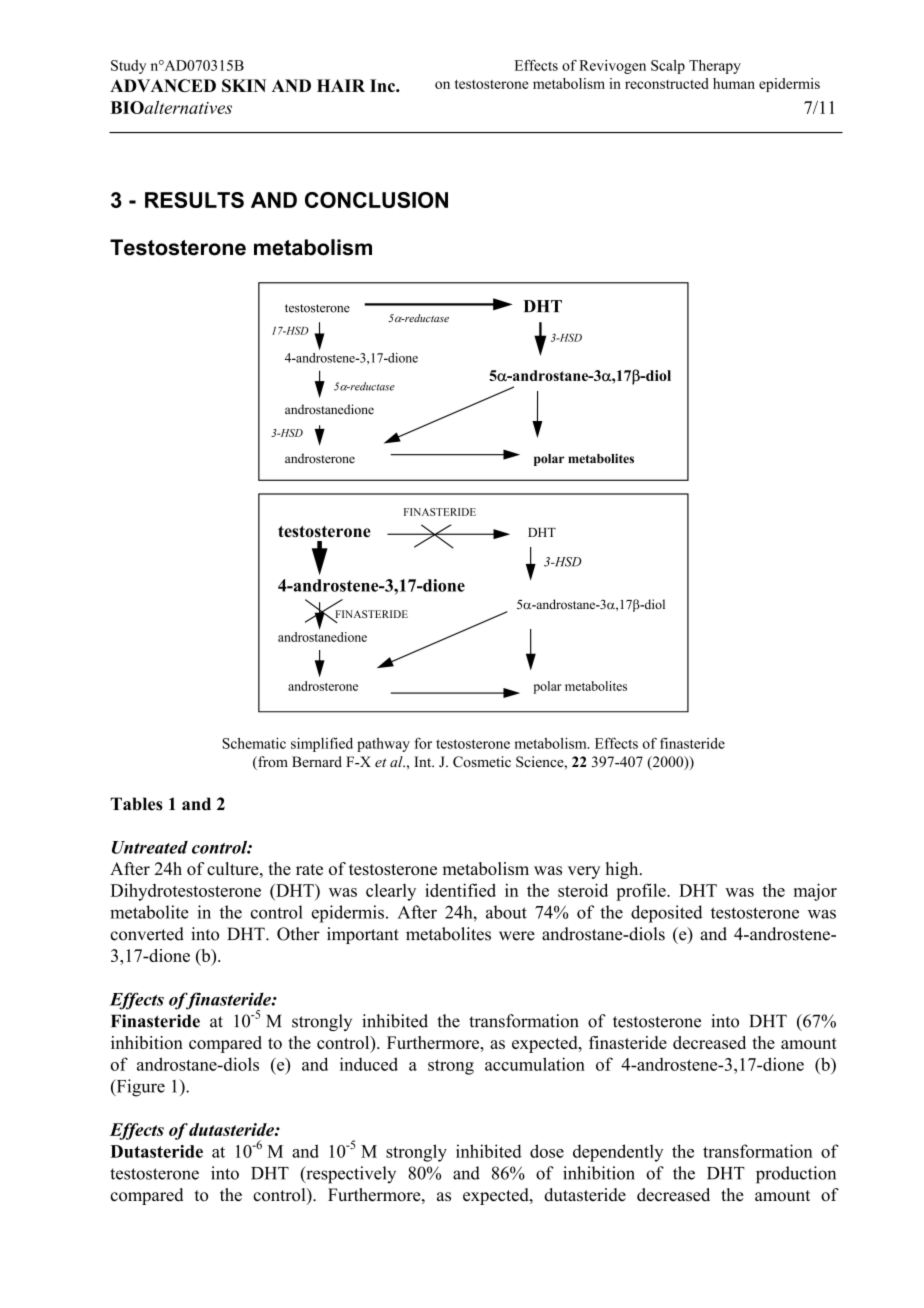  What do you see at coordinates (244, 85) in the screenshot?
I see `SKIN` at bounding box center [244, 85].
